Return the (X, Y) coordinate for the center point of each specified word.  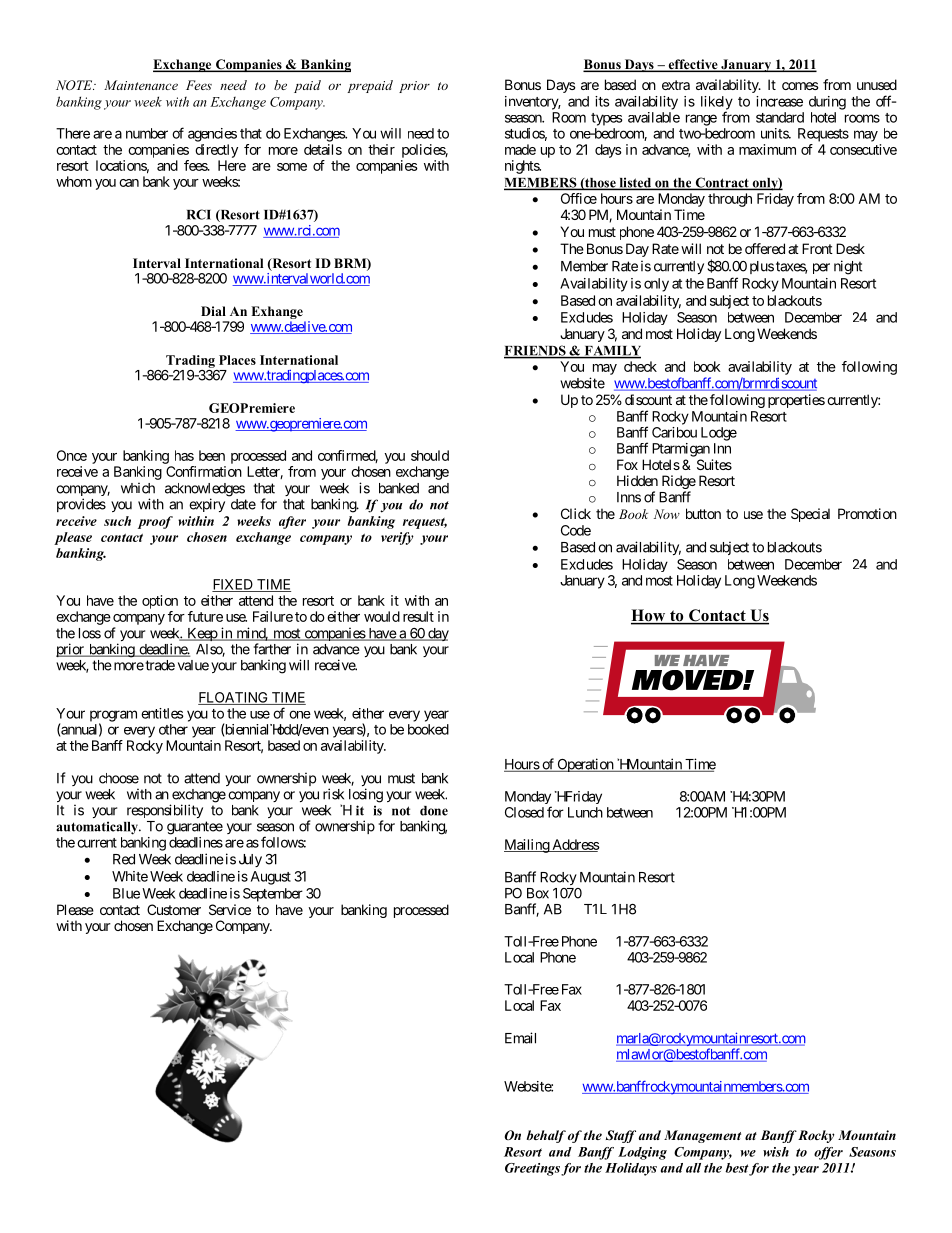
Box (538, 893)
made (520, 149)
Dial (213, 311)
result (418, 616)
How (649, 616)
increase (779, 101)
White (130, 876)
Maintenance (141, 85)
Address (575, 845)
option (160, 602)
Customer (174, 909)
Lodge (719, 434)
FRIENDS (536, 351)
